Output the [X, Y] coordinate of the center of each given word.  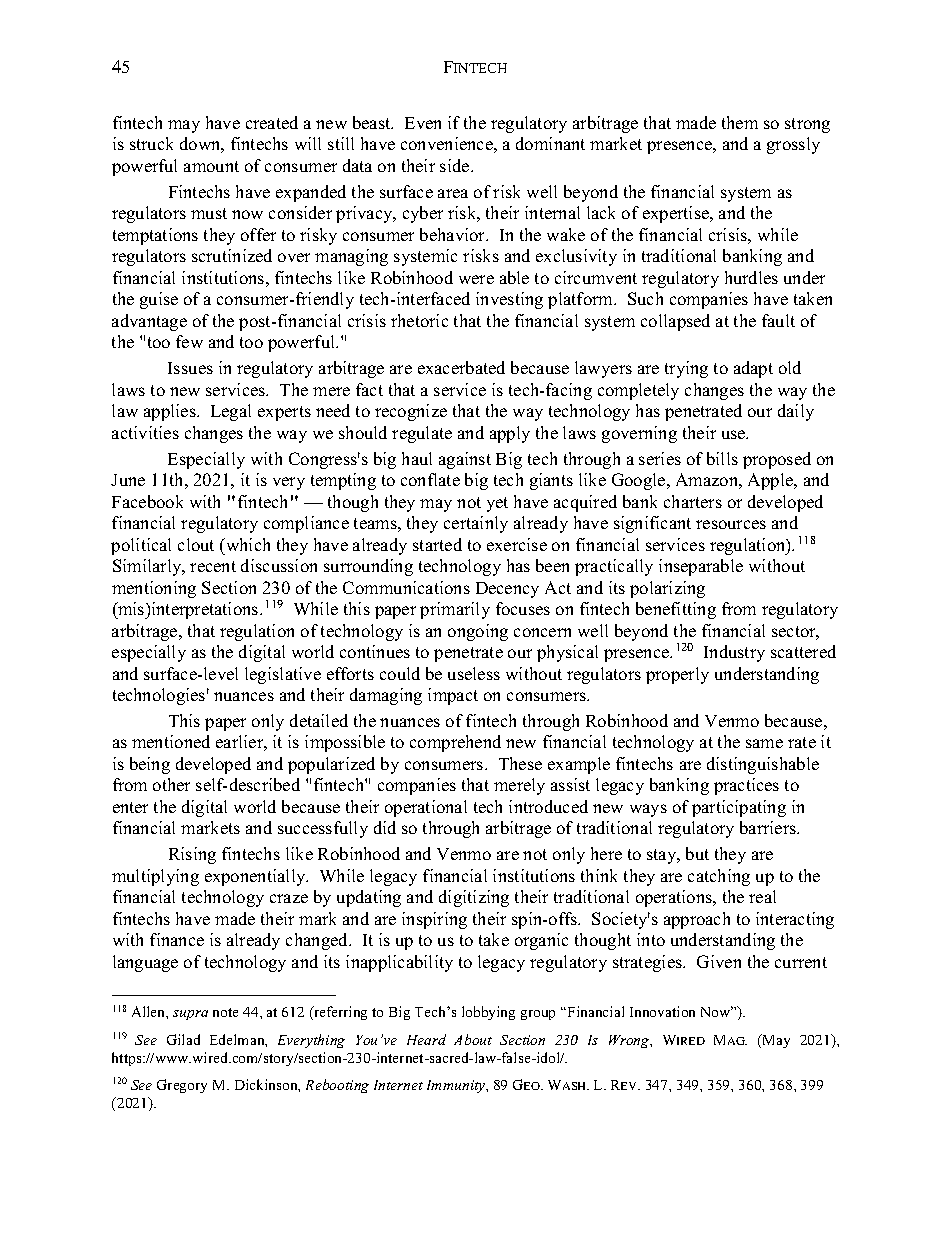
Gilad [183, 1039]
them [740, 122]
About [473, 1039]
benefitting [676, 610]
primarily [455, 610]
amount [211, 166]
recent [213, 566]
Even [423, 123]
